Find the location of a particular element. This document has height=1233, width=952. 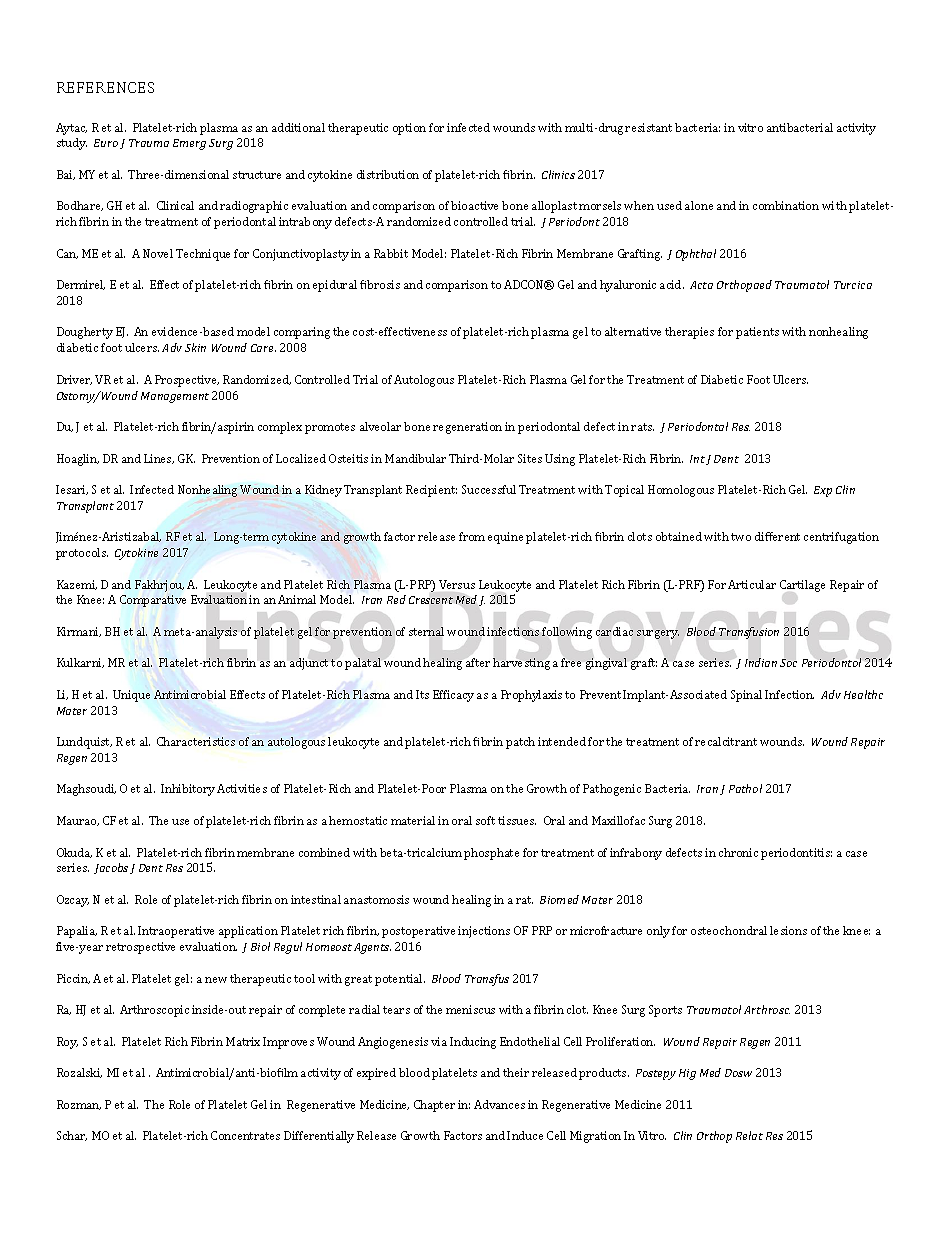

Comparative is located at coordinates (153, 601).
